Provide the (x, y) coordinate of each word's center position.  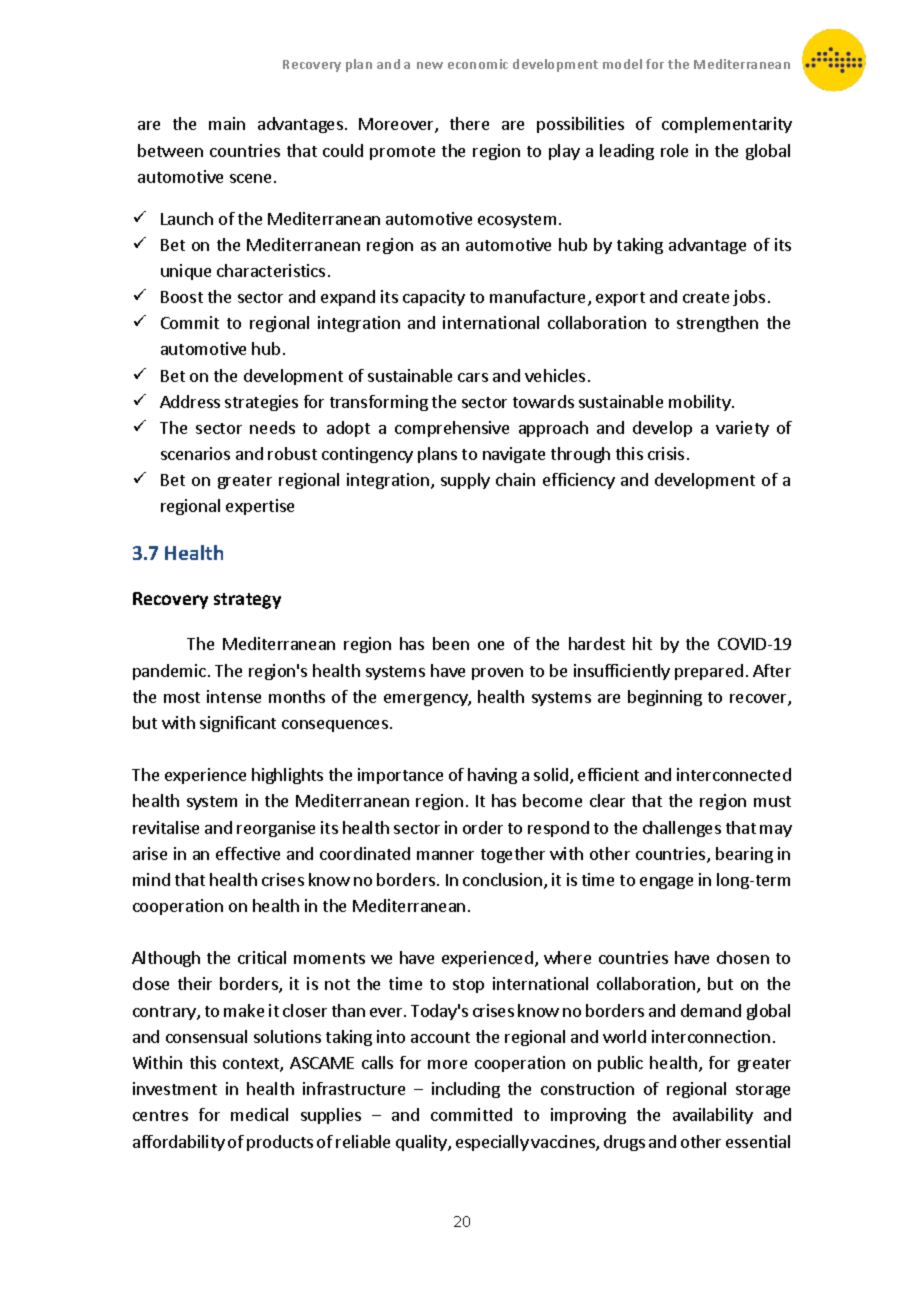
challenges (682, 829)
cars (473, 377)
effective (248, 853)
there (469, 123)
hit (642, 643)
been (451, 643)
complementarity (727, 125)
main (227, 123)
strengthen (717, 324)
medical (259, 1114)
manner (445, 855)
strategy (247, 601)
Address (190, 401)
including (466, 1090)
